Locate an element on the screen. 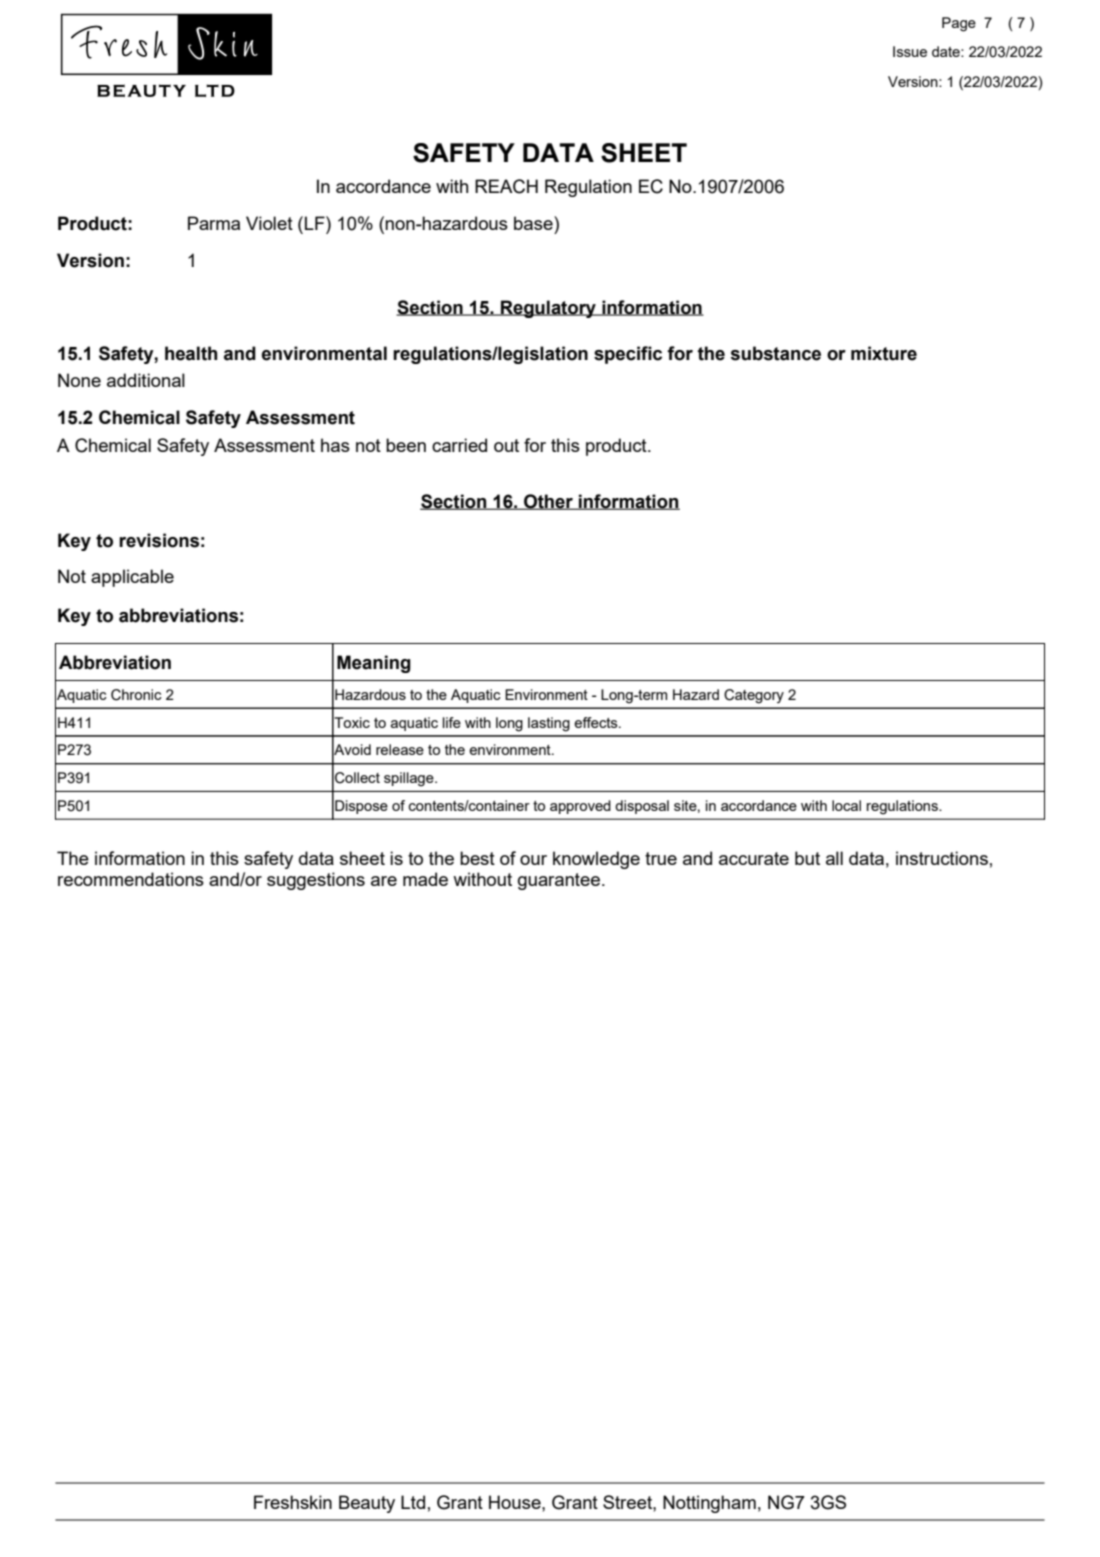 This screenshot has height=1557, width=1100. REACH is located at coordinates (506, 186).
